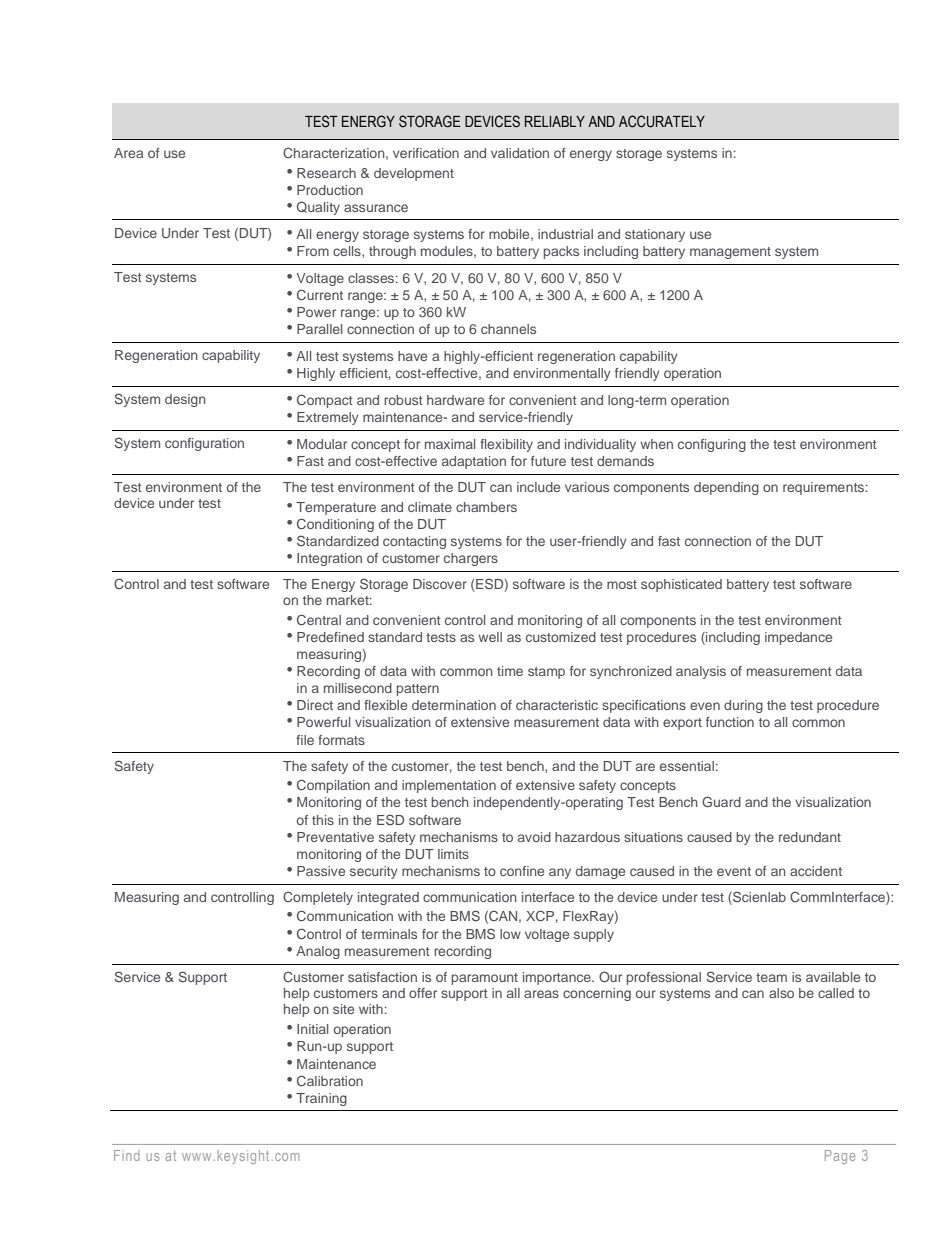 Image resolution: width=952 pixels, height=1233 pixels. What do you see at coordinates (662, 121) in the screenshot?
I see `ACCURATELY` at bounding box center [662, 121].
